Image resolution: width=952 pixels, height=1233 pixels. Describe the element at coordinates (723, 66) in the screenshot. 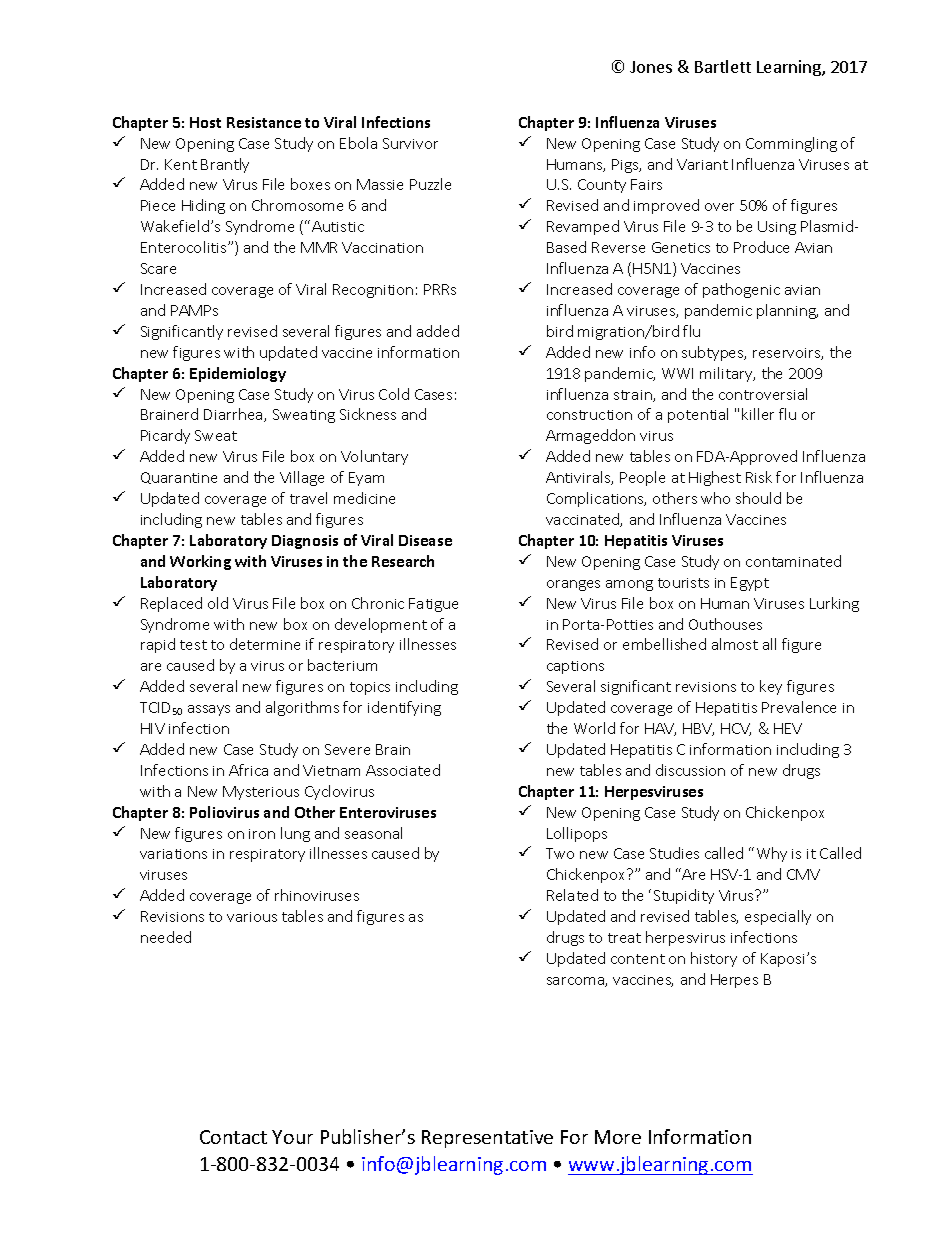

I see `Bartlett` at that location.
